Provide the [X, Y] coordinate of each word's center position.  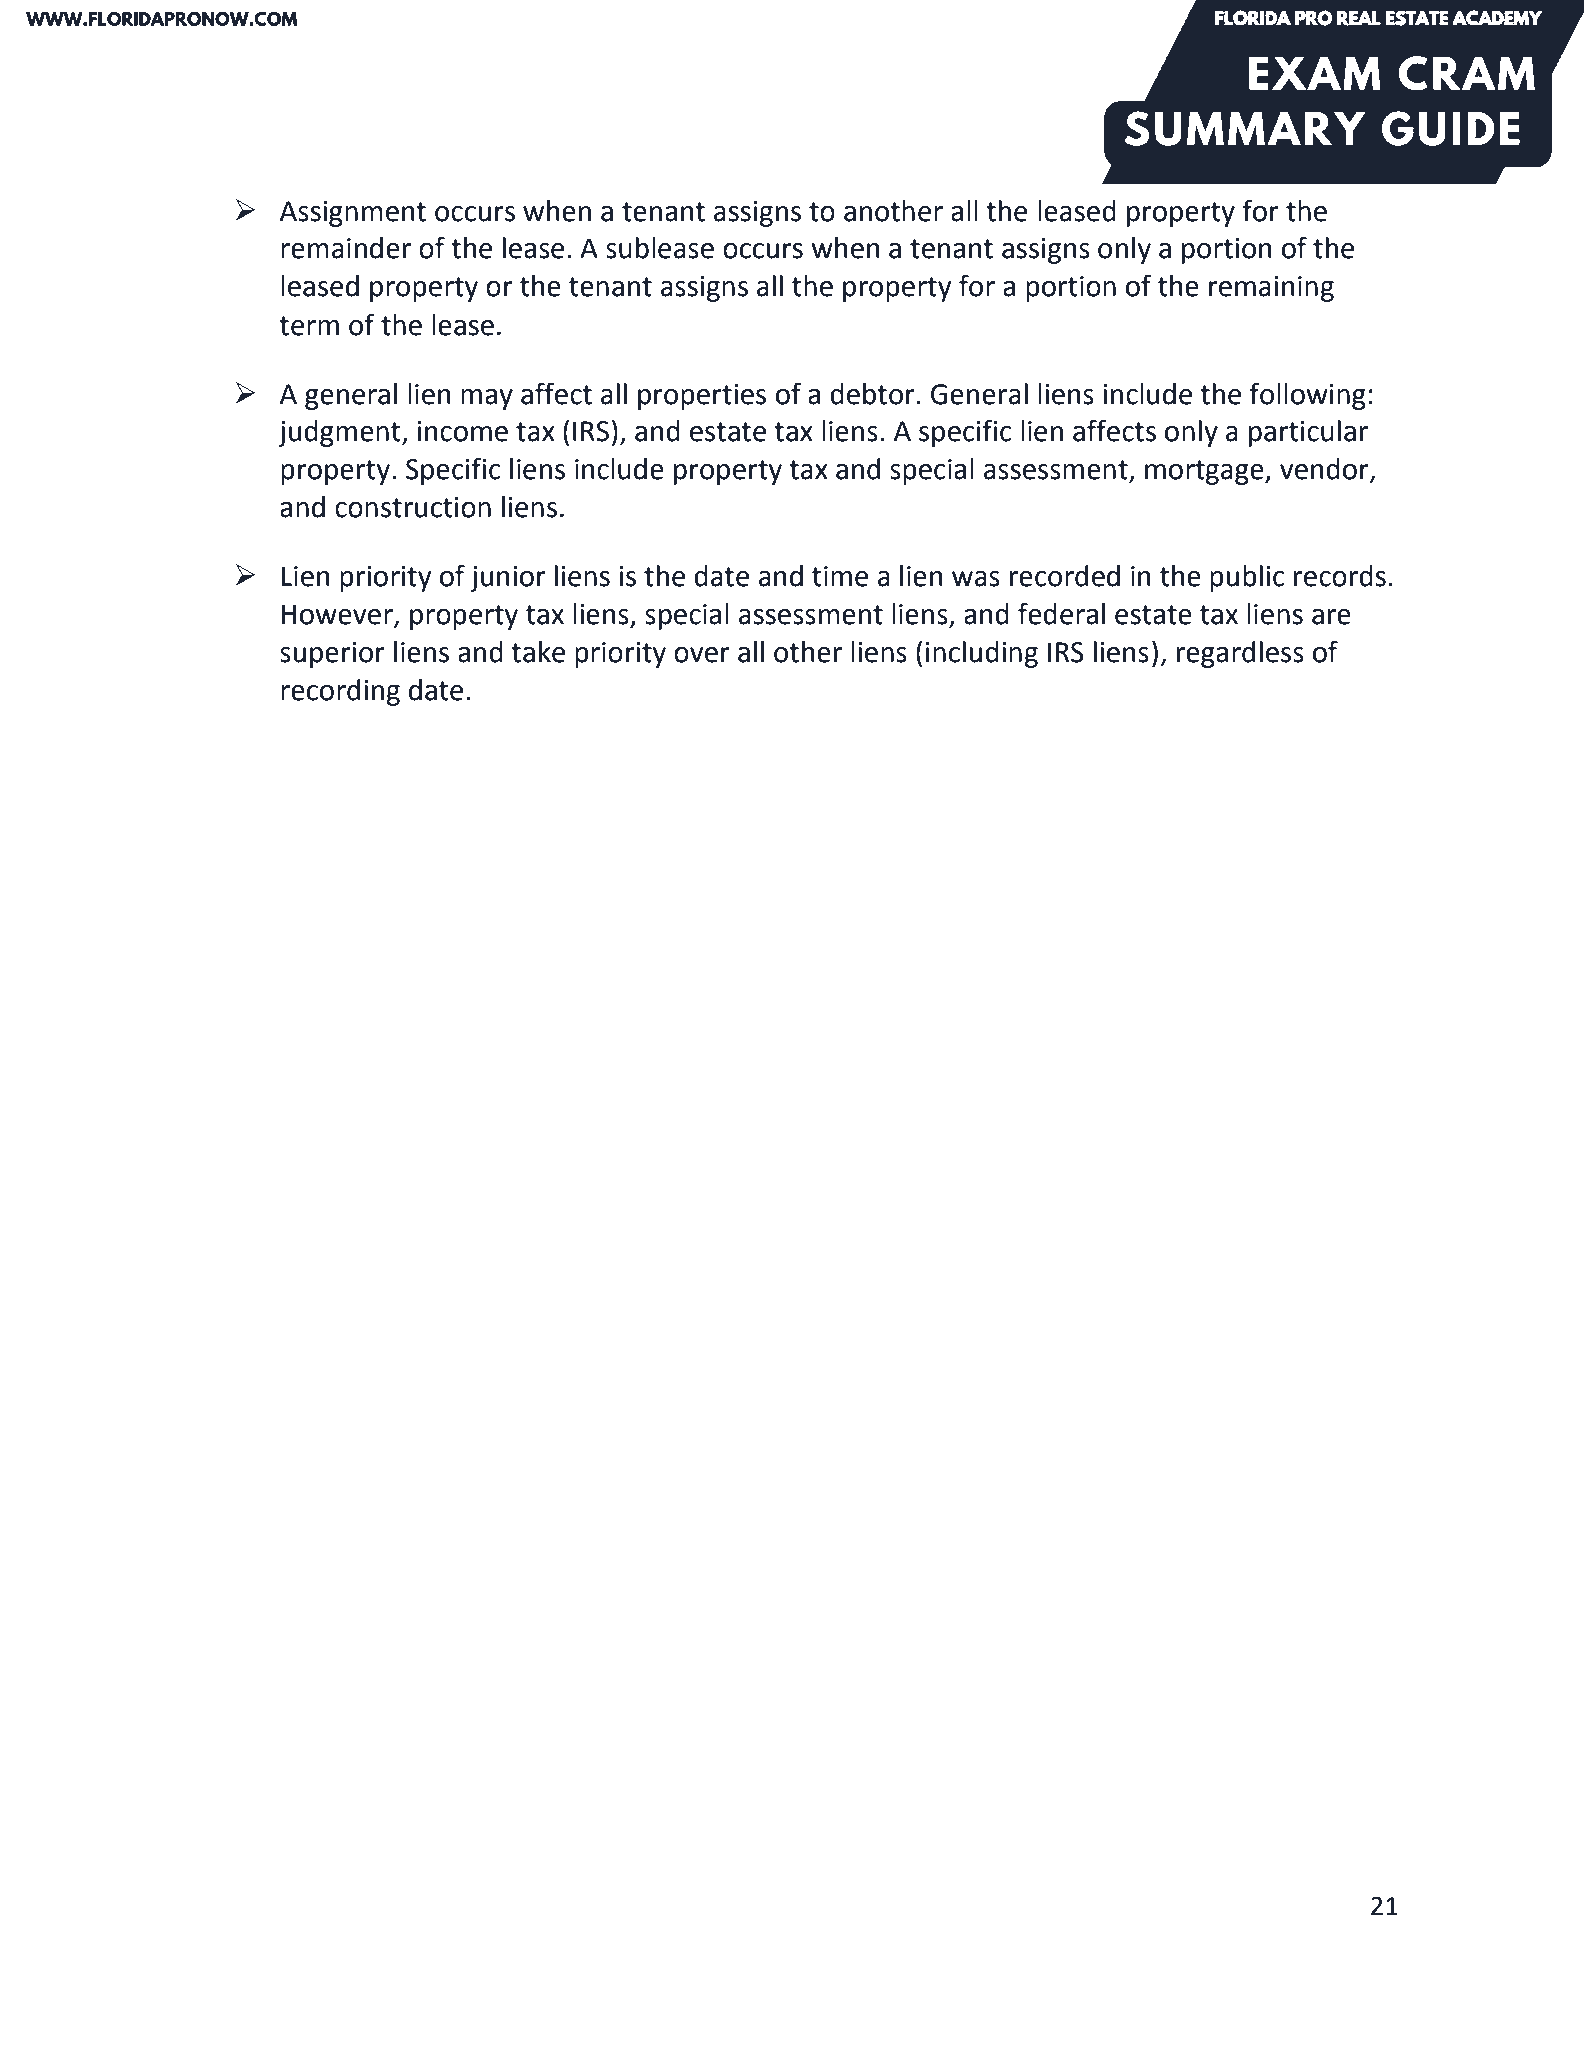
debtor [872, 394]
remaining [1271, 289]
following [1307, 396]
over [702, 655]
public [1247, 578]
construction [413, 507]
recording [340, 692]
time [840, 576]
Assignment [353, 214]
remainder [346, 248]
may [487, 399]
